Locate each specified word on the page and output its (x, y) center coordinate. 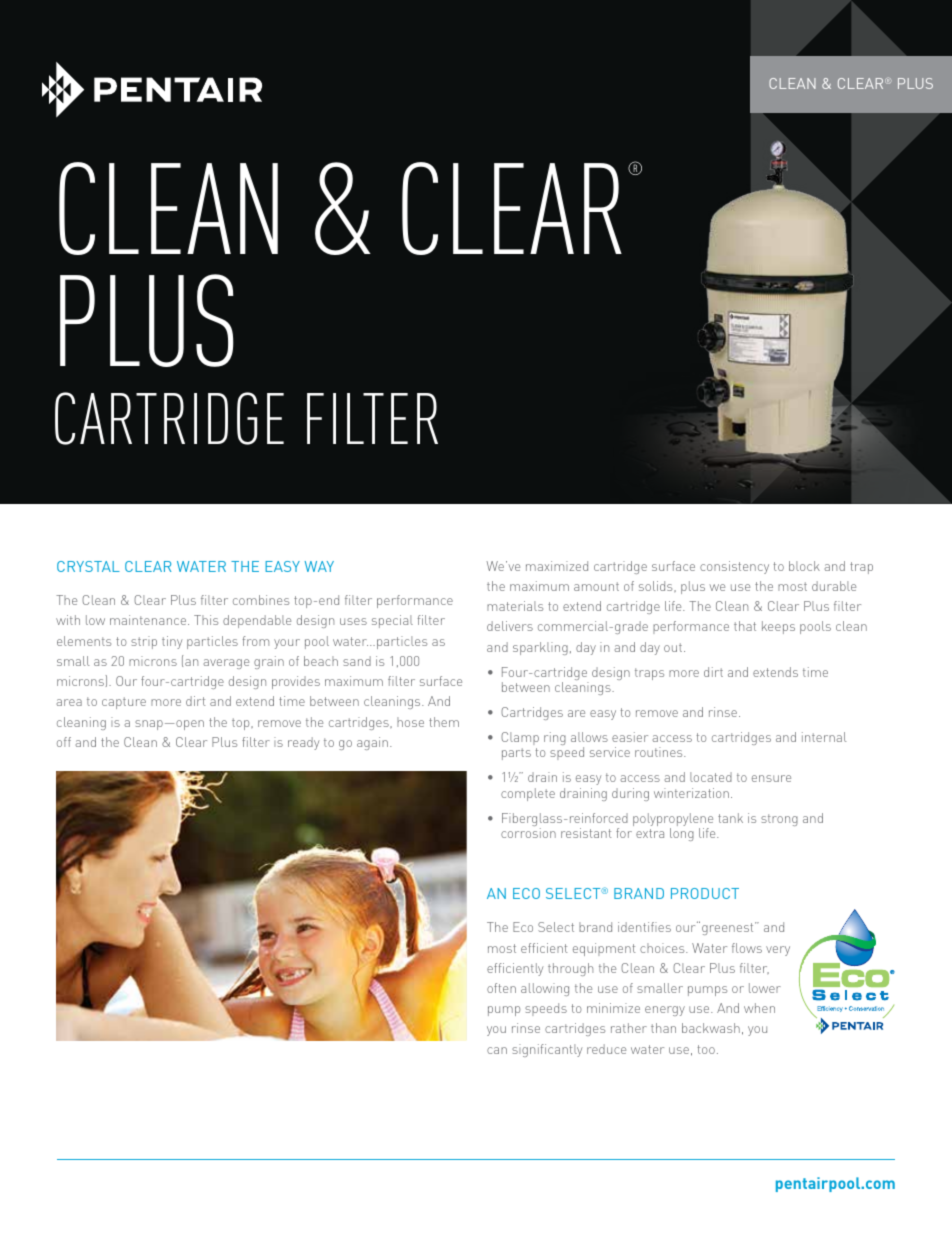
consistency (734, 567)
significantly (547, 1050)
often (501, 988)
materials (515, 606)
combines (261, 600)
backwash (711, 1028)
